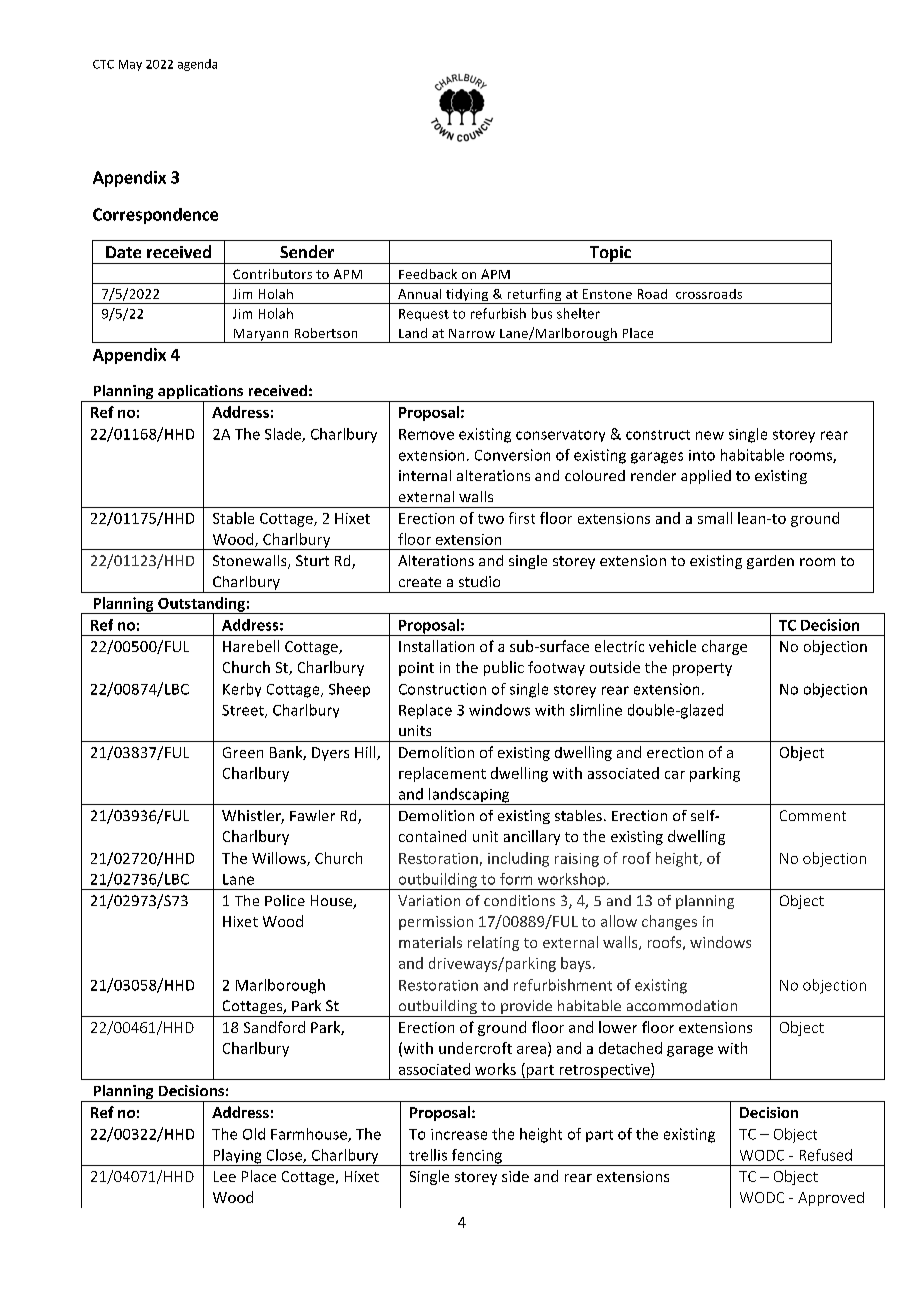  I want to click on Contributors, so click(272, 274).
